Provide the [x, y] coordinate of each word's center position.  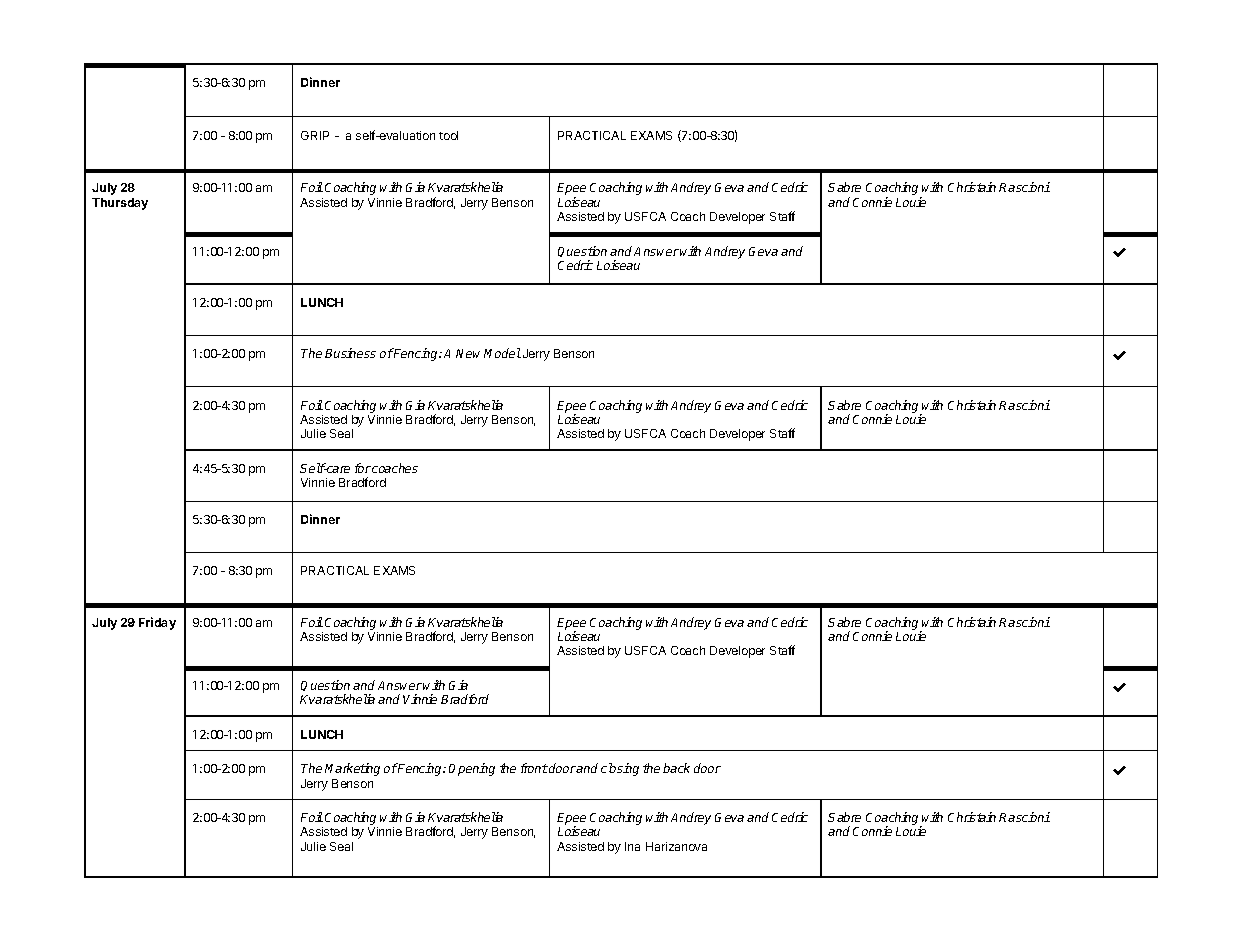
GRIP [315, 135]
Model [502, 353]
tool [448, 135]
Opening [472, 769]
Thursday [120, 204]
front [534, 768]
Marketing [352, 769]
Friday [157, 623]
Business [350, 353]
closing [620, 769]
